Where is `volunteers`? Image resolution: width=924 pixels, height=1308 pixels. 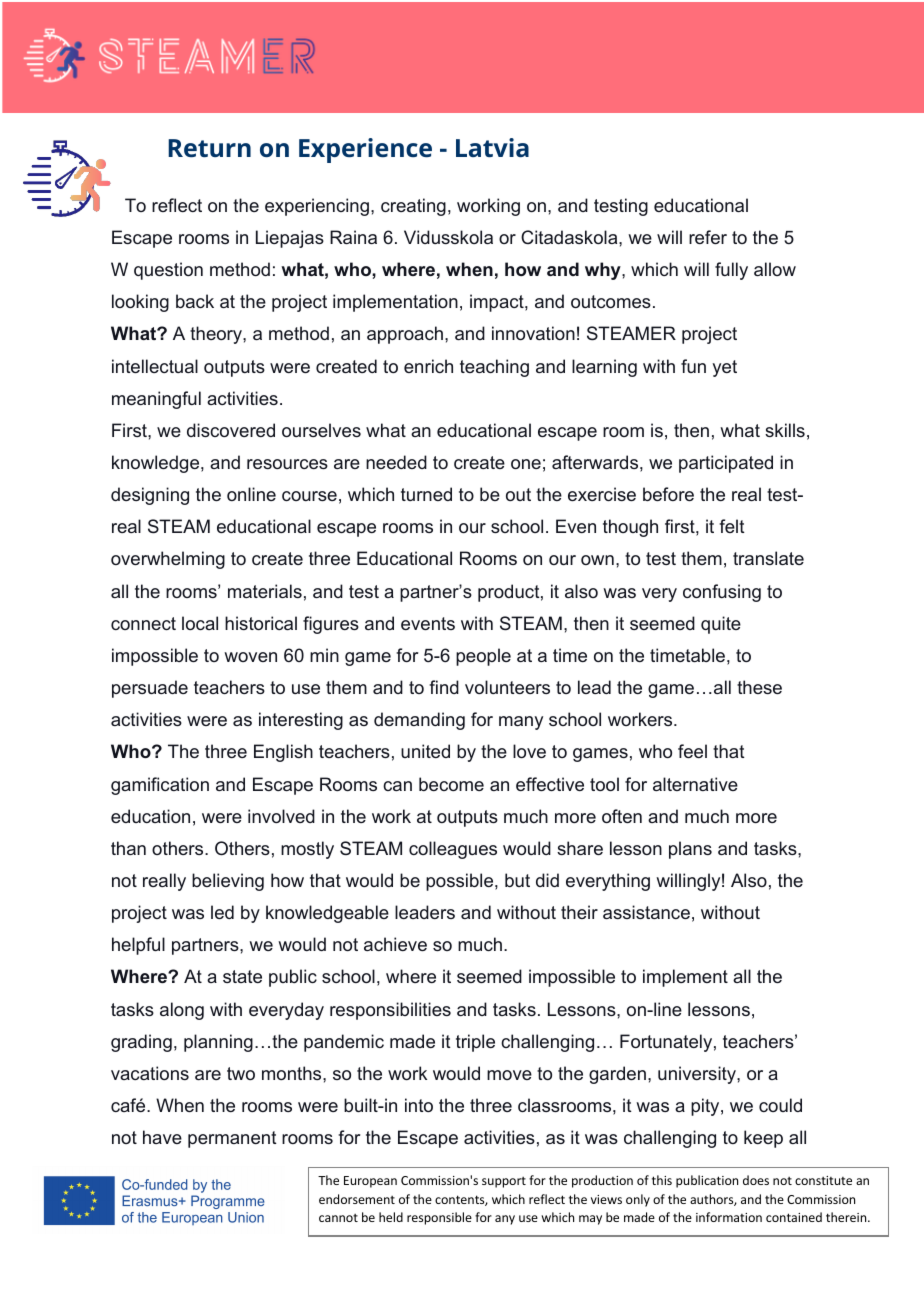
volunteers is located at coordinates (507, 687).
